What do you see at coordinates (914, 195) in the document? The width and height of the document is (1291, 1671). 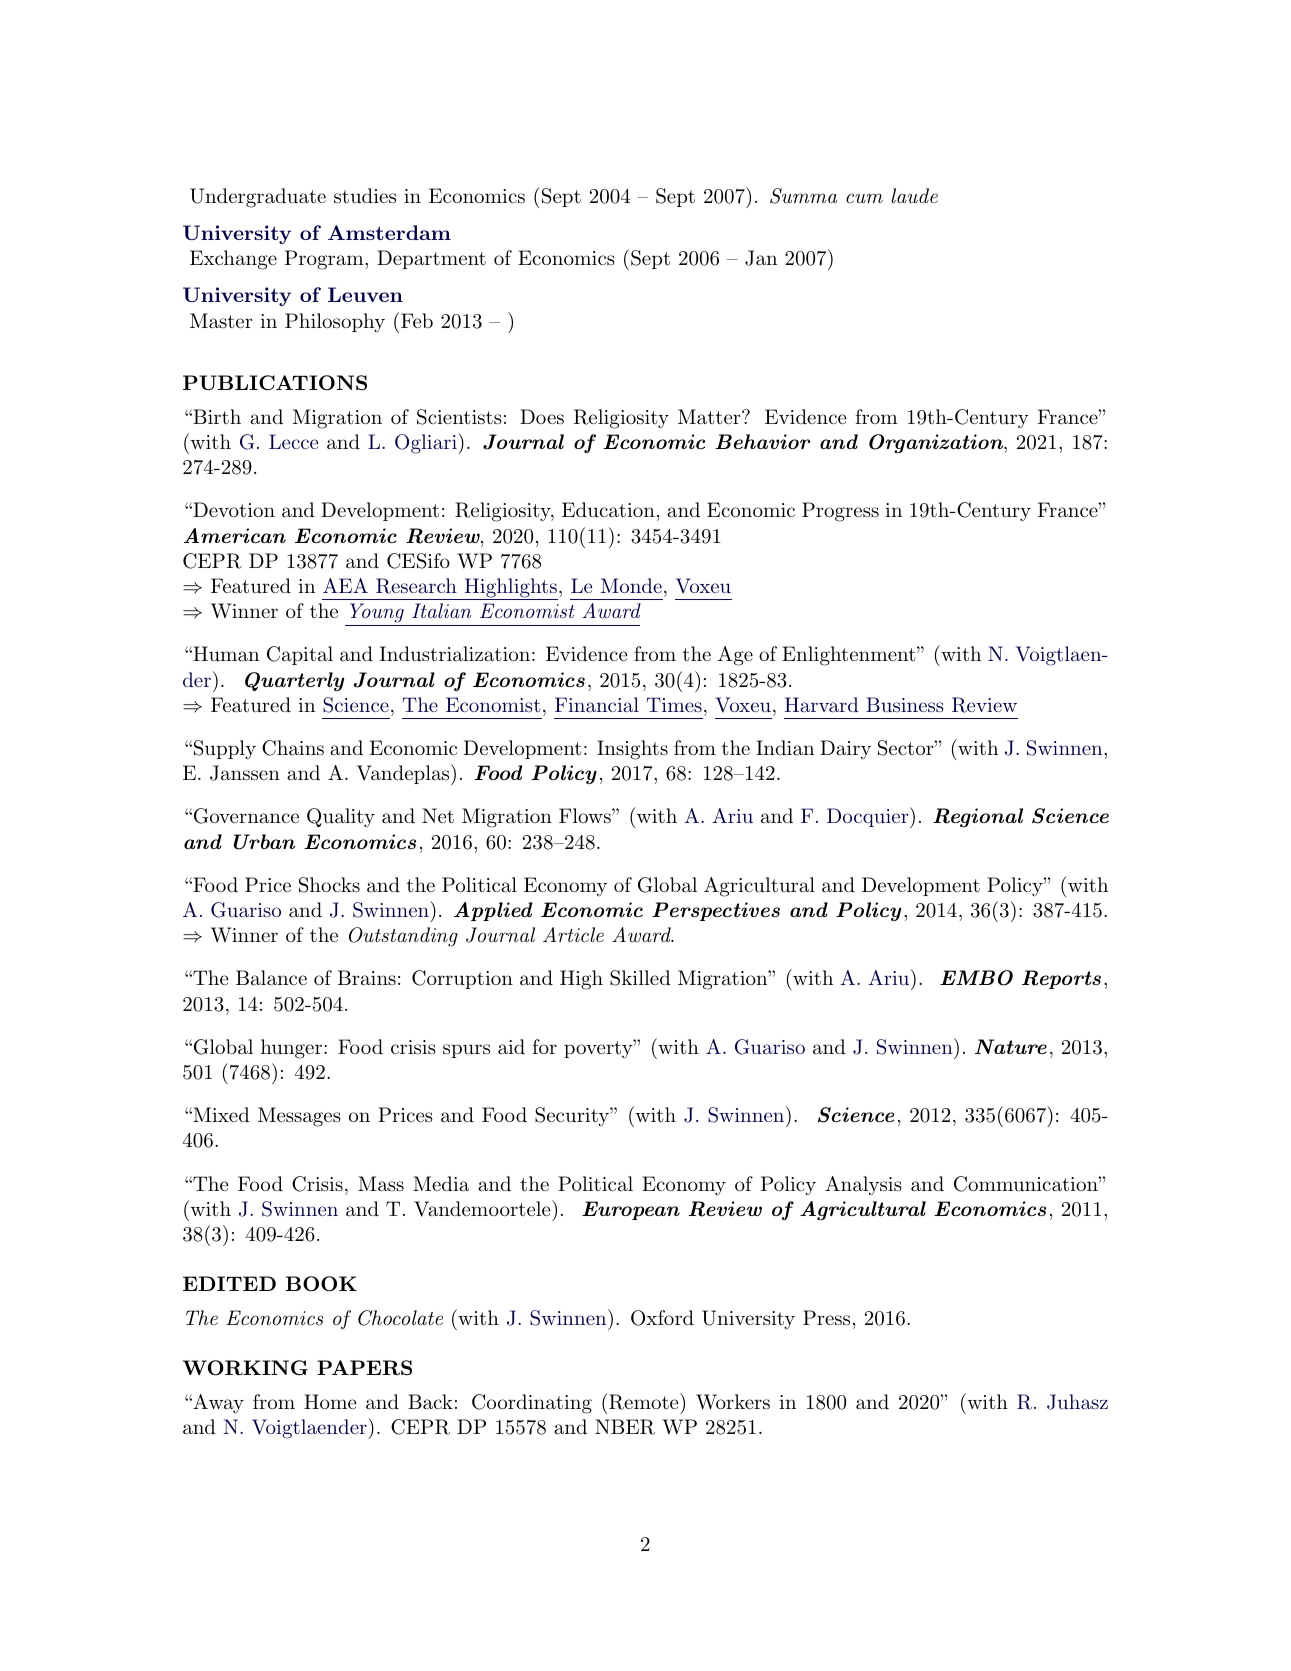 I see `laude` at bounding box center [914, 195].
